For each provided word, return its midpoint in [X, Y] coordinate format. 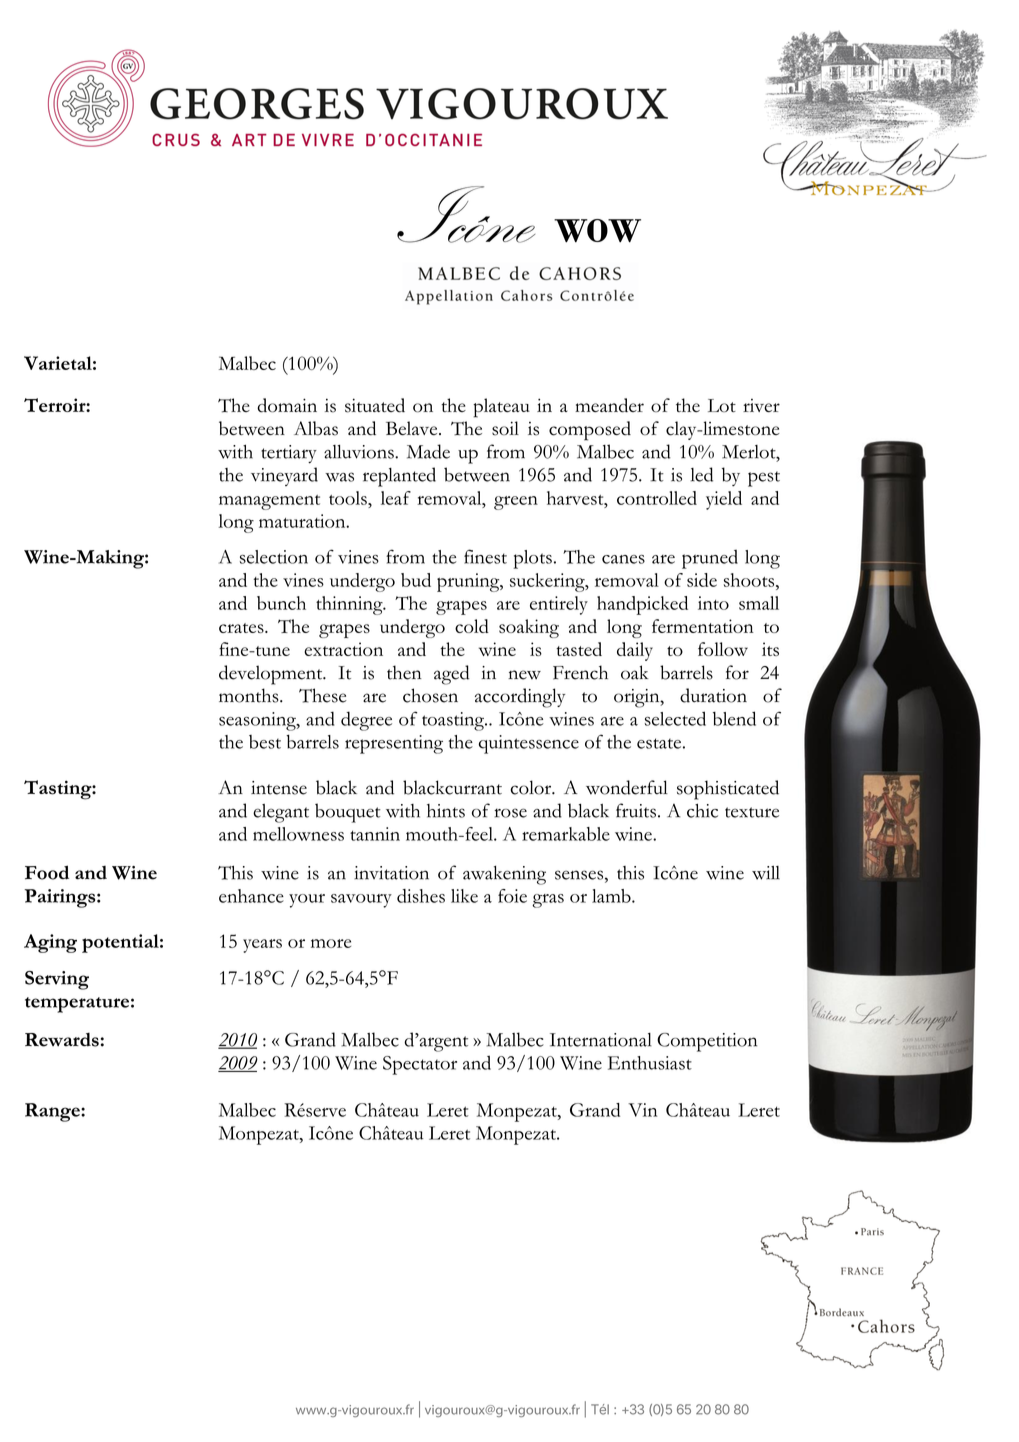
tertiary [289, 454]
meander [609, 405]
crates [242, 628]
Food [47, 872]
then [404, 672]
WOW [597, 231]
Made [428, 451]
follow [723, 649]
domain [287, 405]
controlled [657, 498]
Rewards [62, 1040]
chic [702, 810]
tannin [375, 834]
